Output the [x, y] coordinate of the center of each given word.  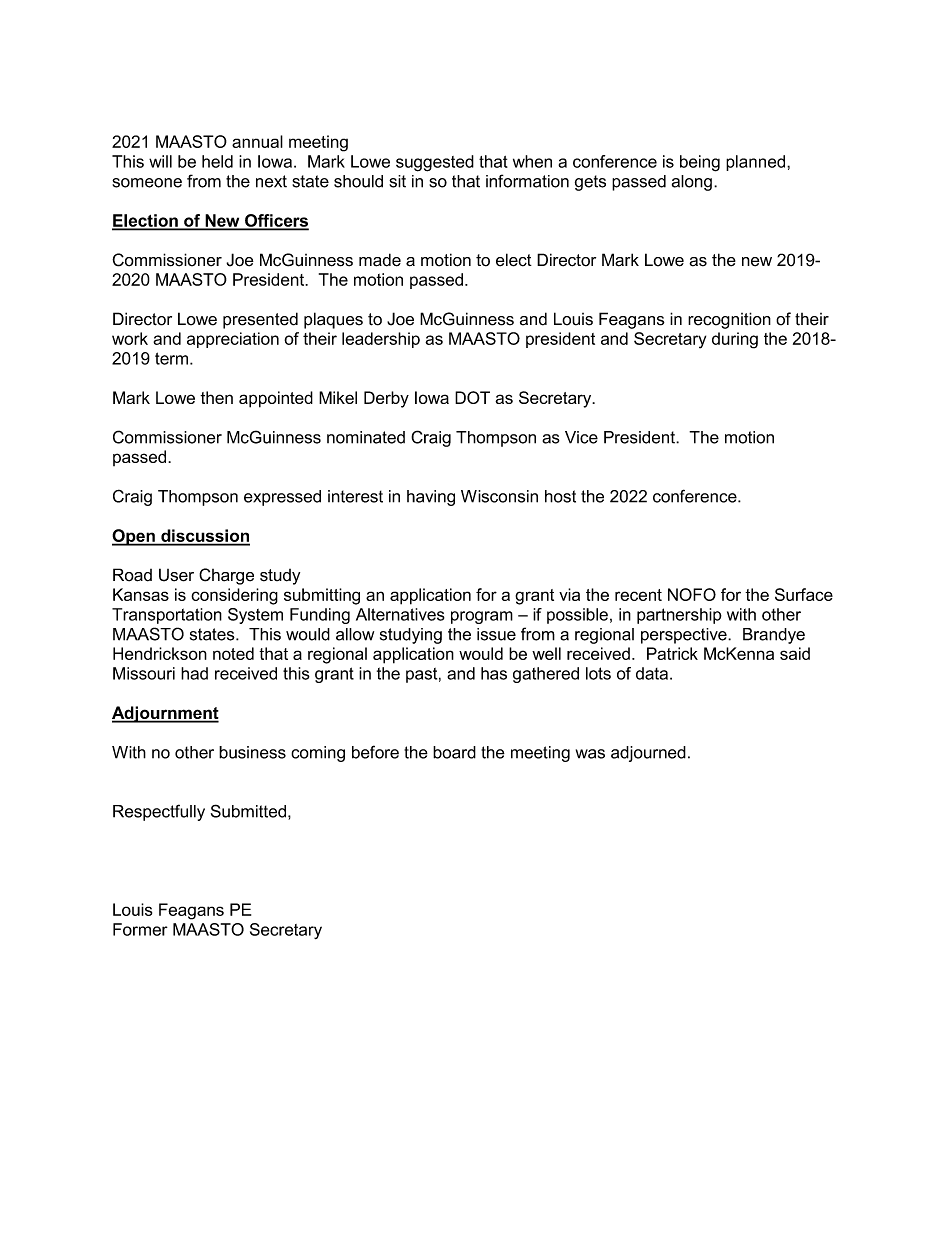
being [700, 163]
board [454, 752]
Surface [804, 594]
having [431, 498]
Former [140, 929]
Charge [226, 576]
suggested [435, 163]
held [217, 161]
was [590, 754]
